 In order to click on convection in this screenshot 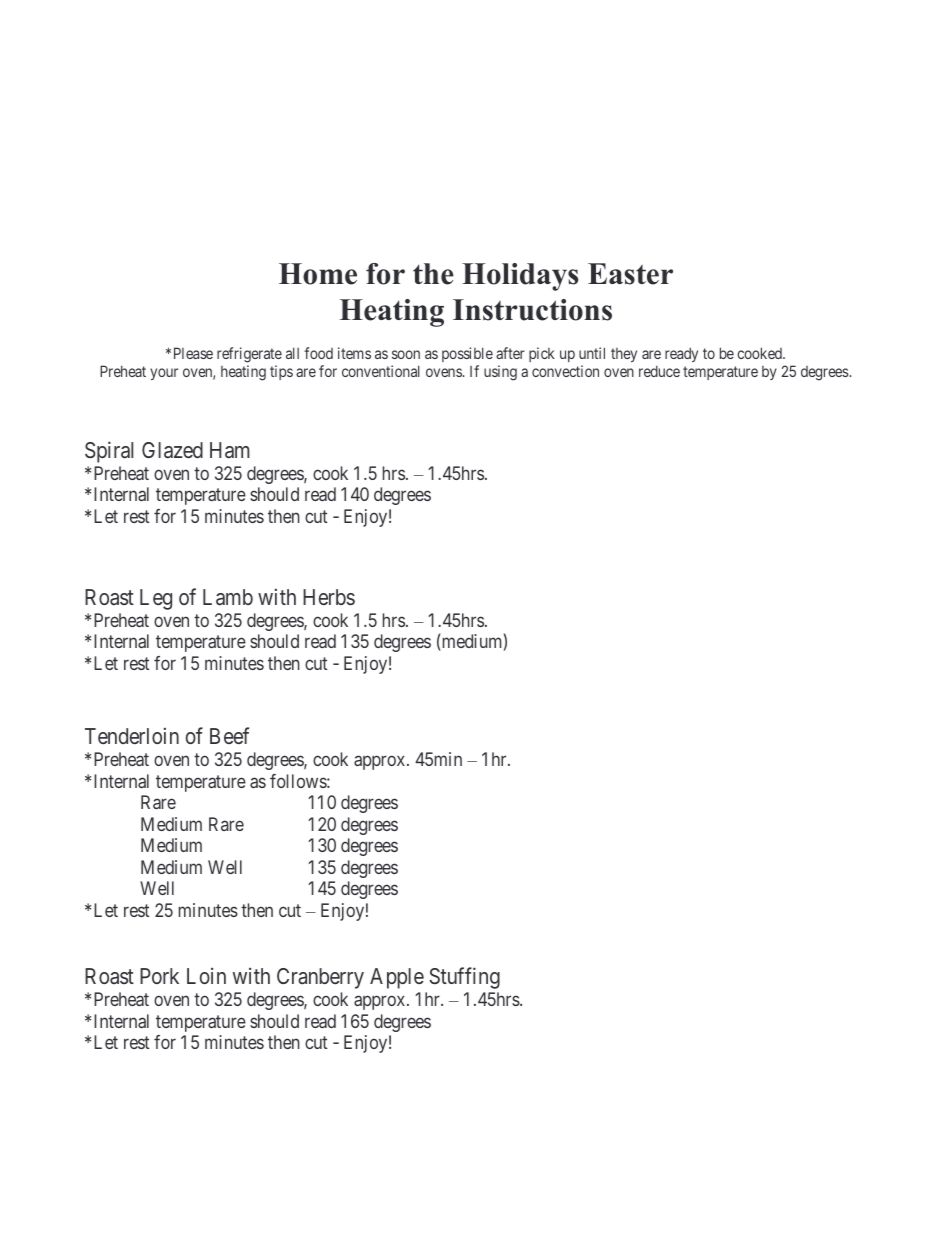, I will do `click(565, 371)`.
